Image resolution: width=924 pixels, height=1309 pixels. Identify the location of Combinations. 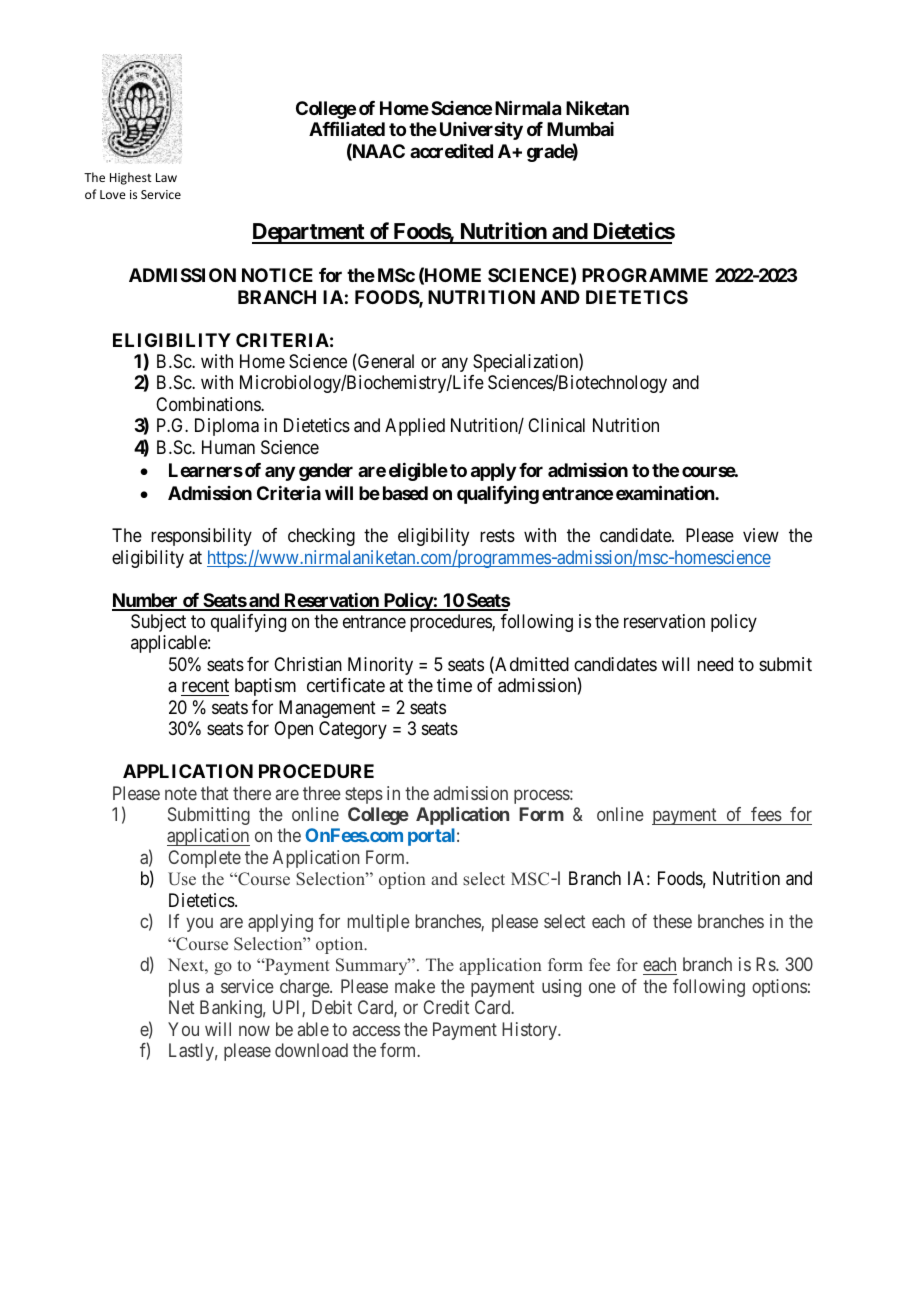
(209, 404).
